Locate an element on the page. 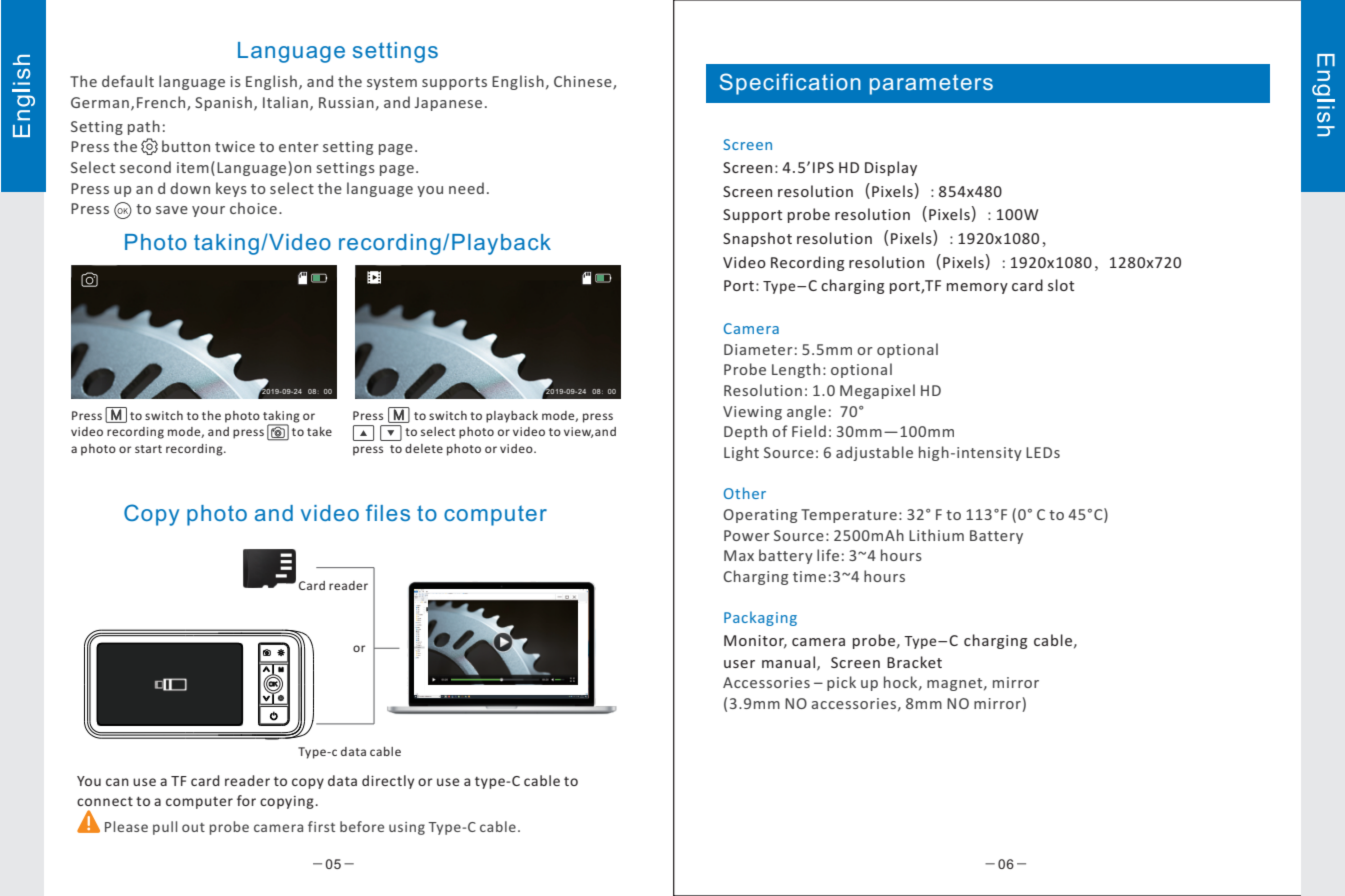 This image has width=1345, height=896. your is located at coordinates (208, 211).
